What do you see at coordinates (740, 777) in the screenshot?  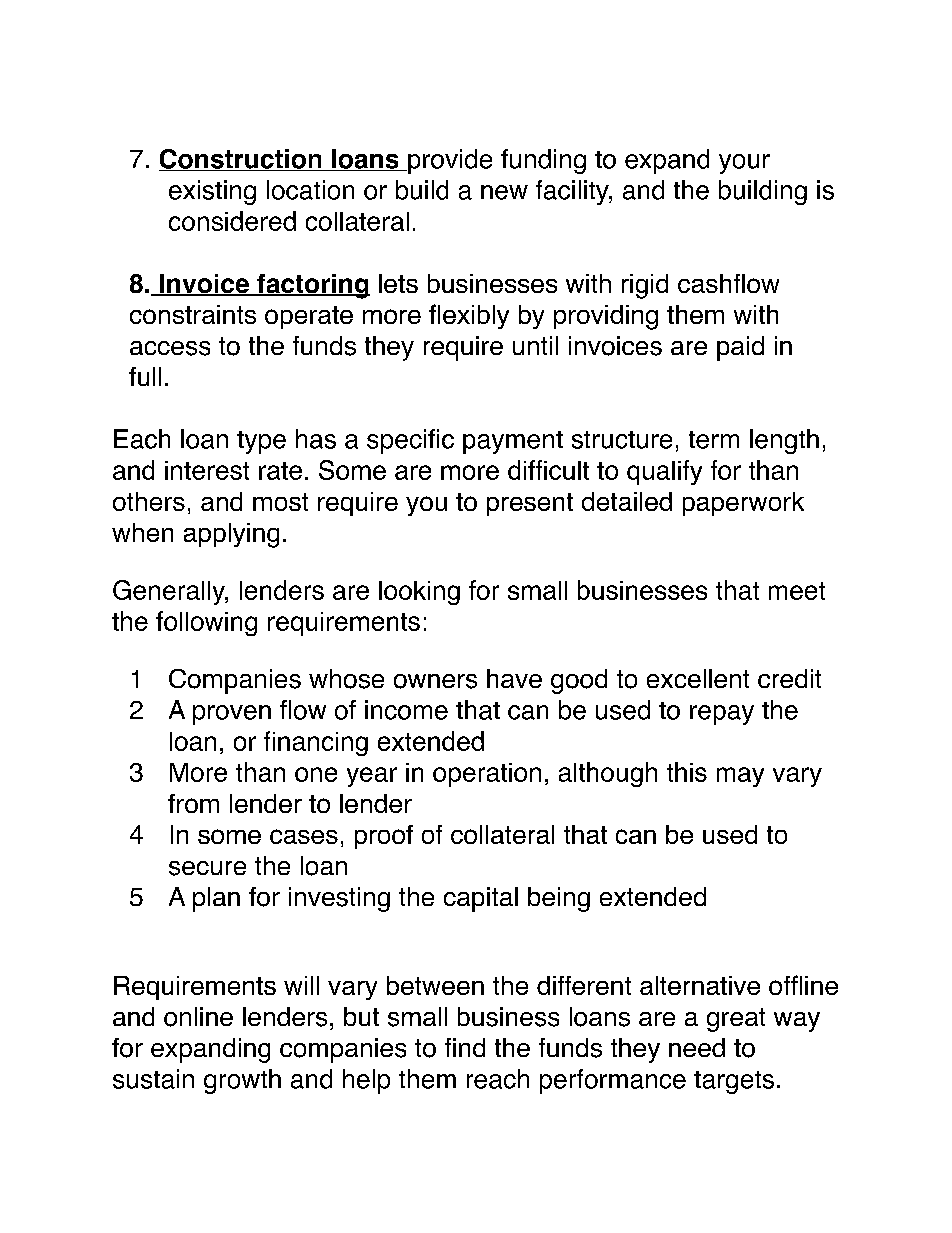 I see `may` at bounding box center [740, 777].
